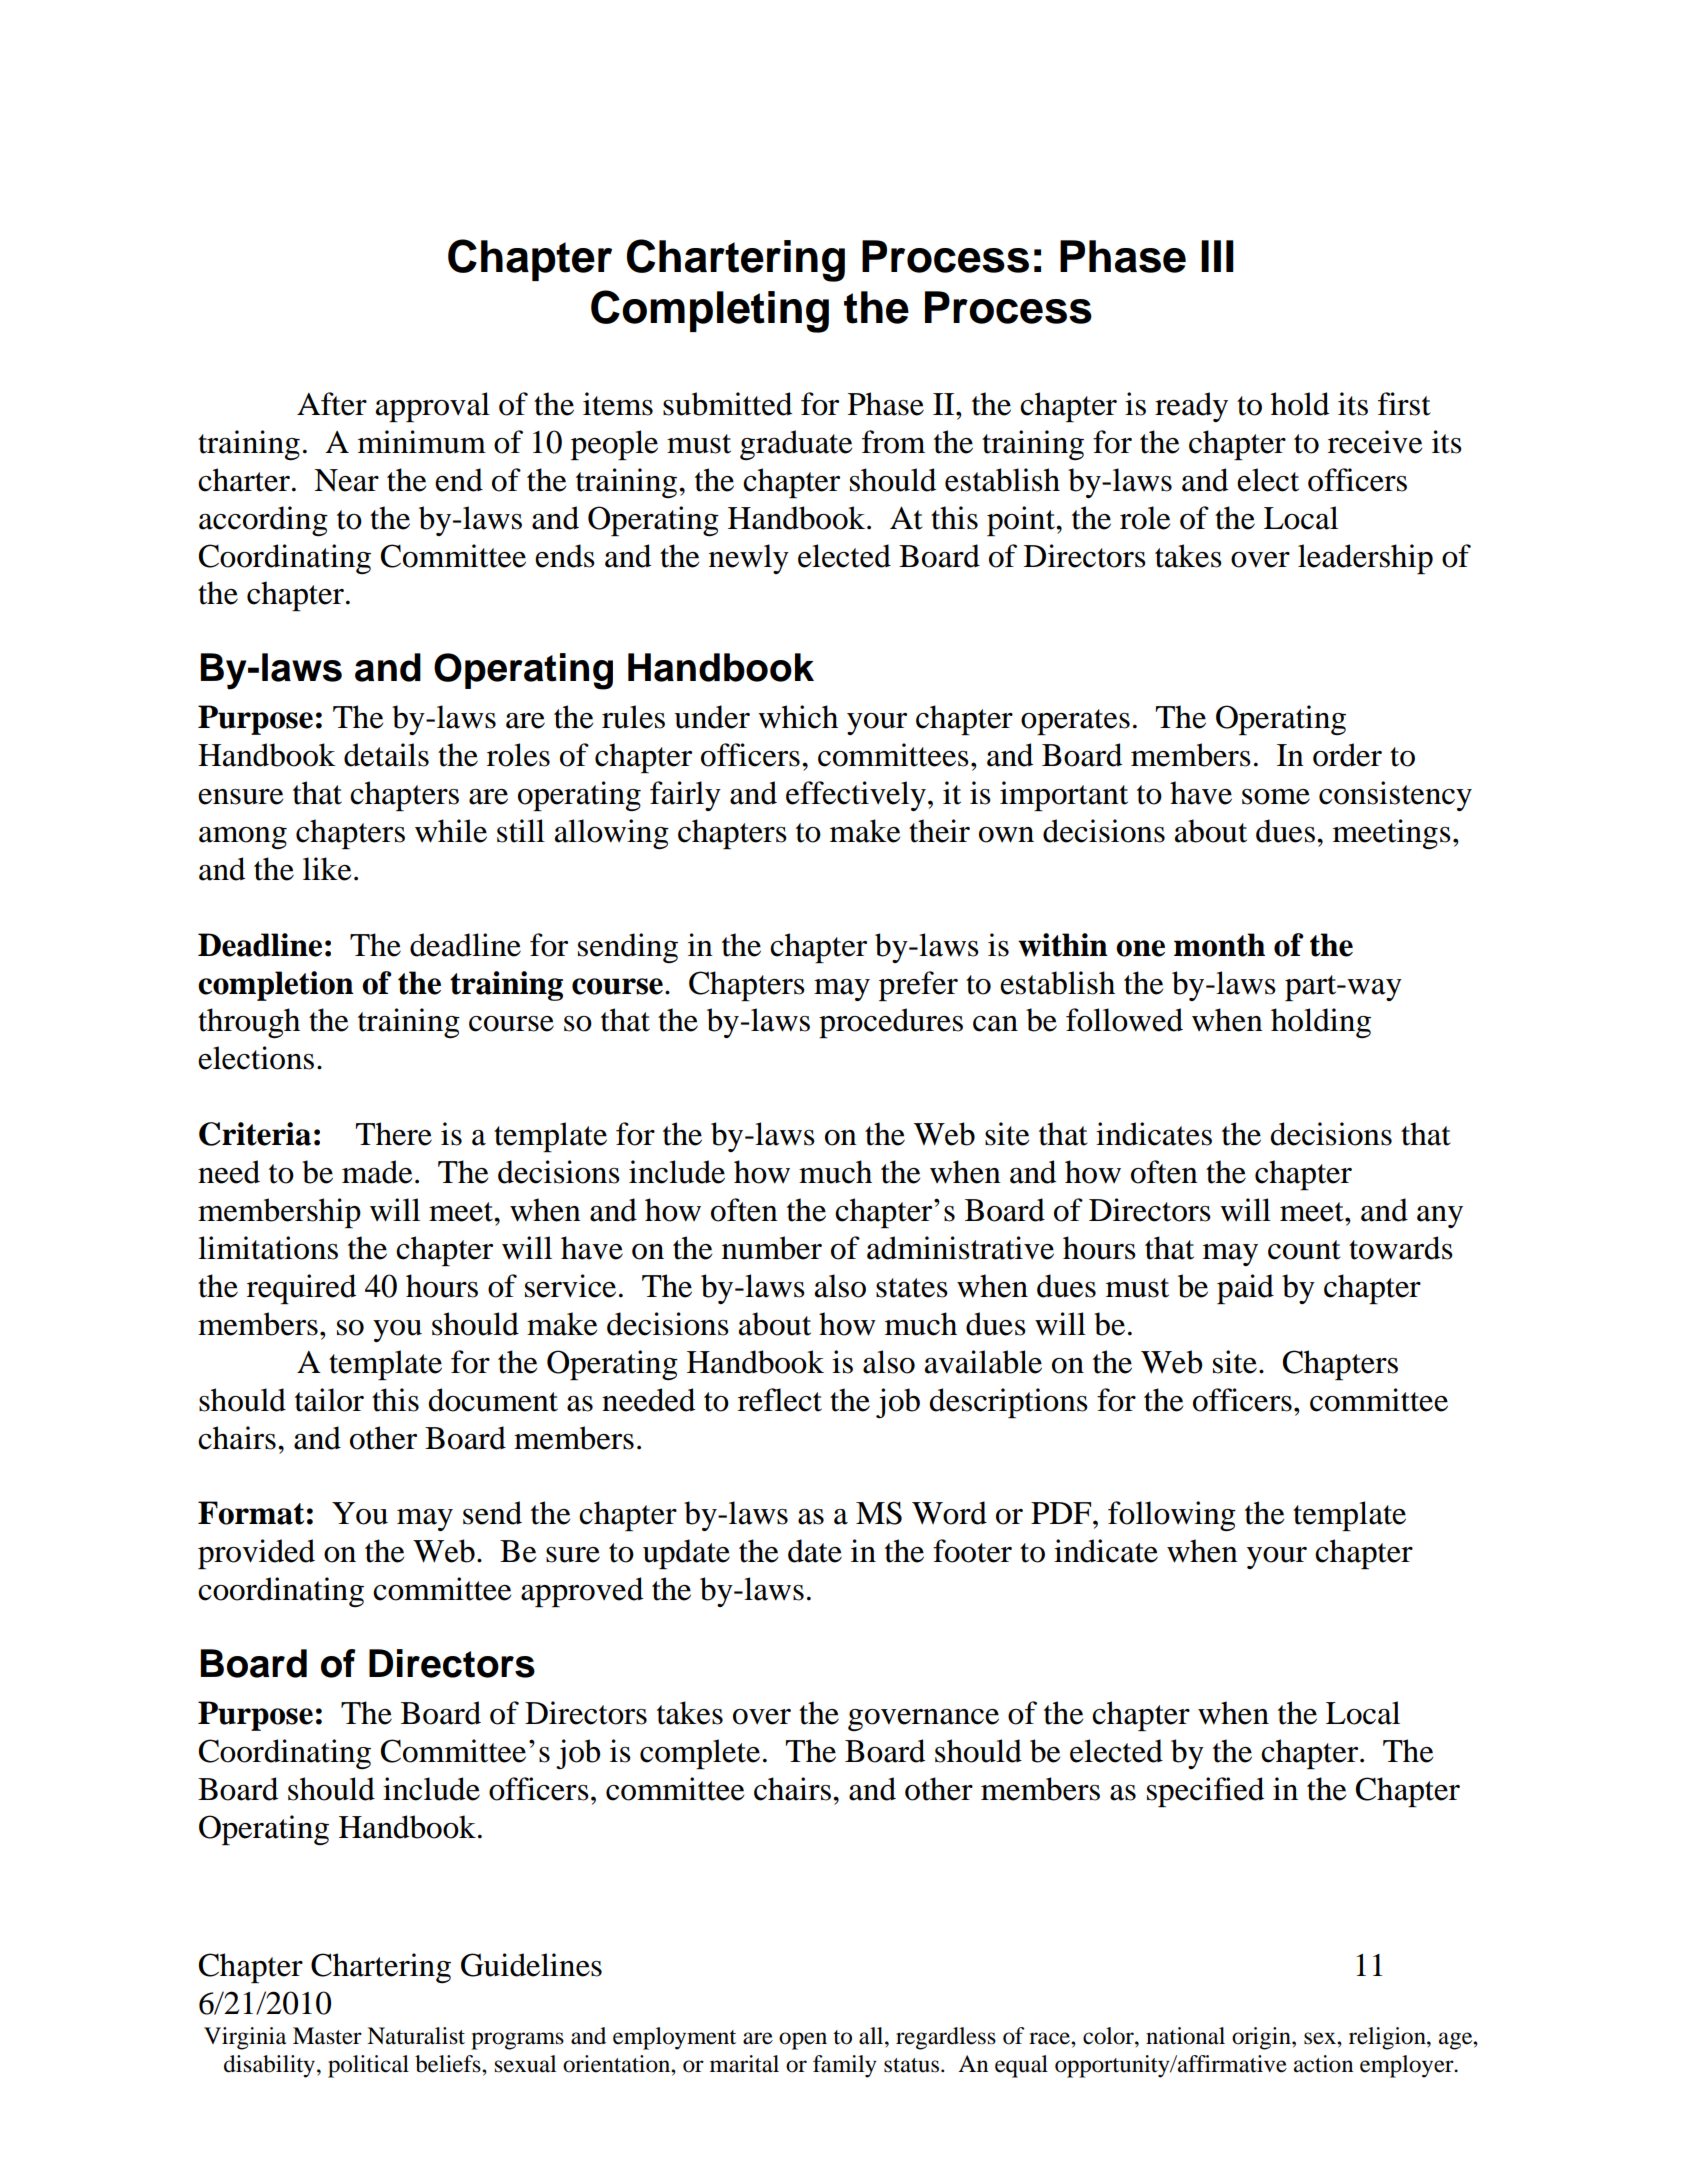 This document has width=1683, height=2177. I want to click on specified, so click(1205, 1792).
